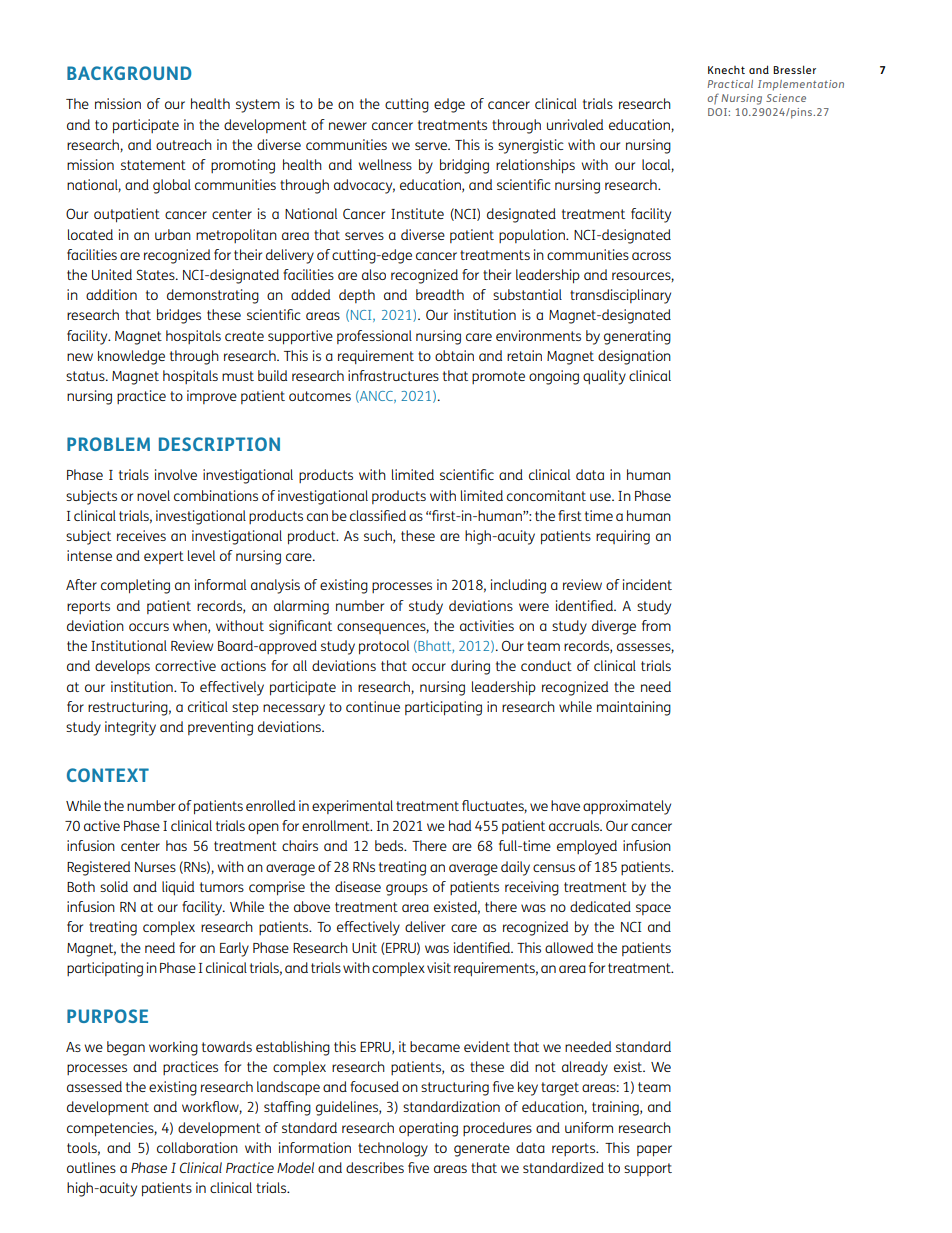  Describe the element at coordinates (627, 807) in the screenshot. I see `approximately` at that location.
